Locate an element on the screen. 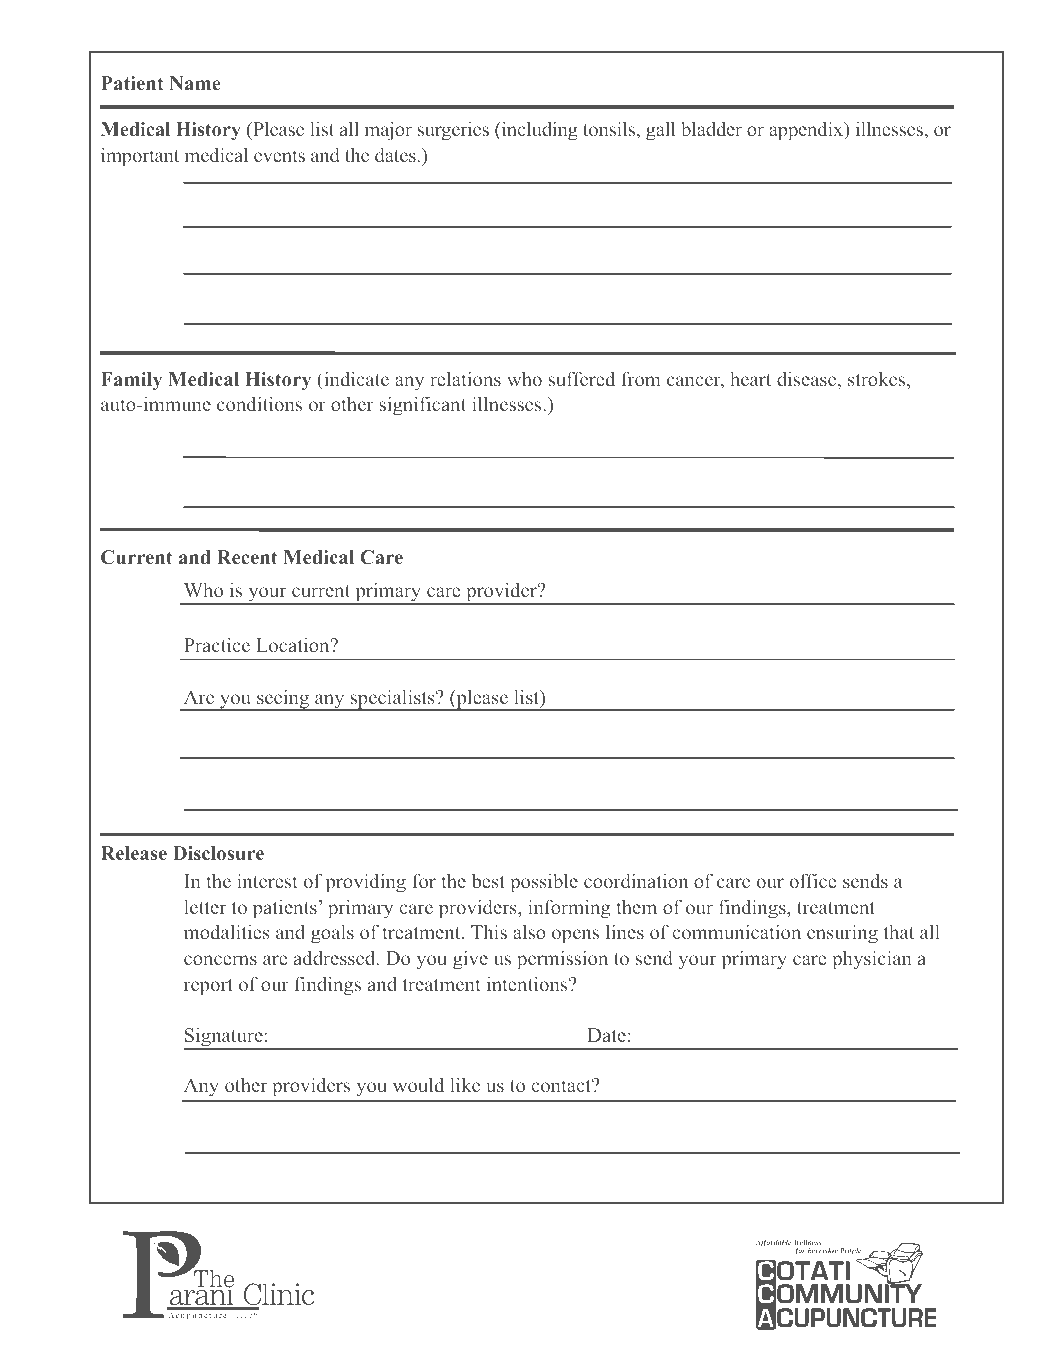 The image size is (1060, 1371). best is located at coordinates (488, 880).
